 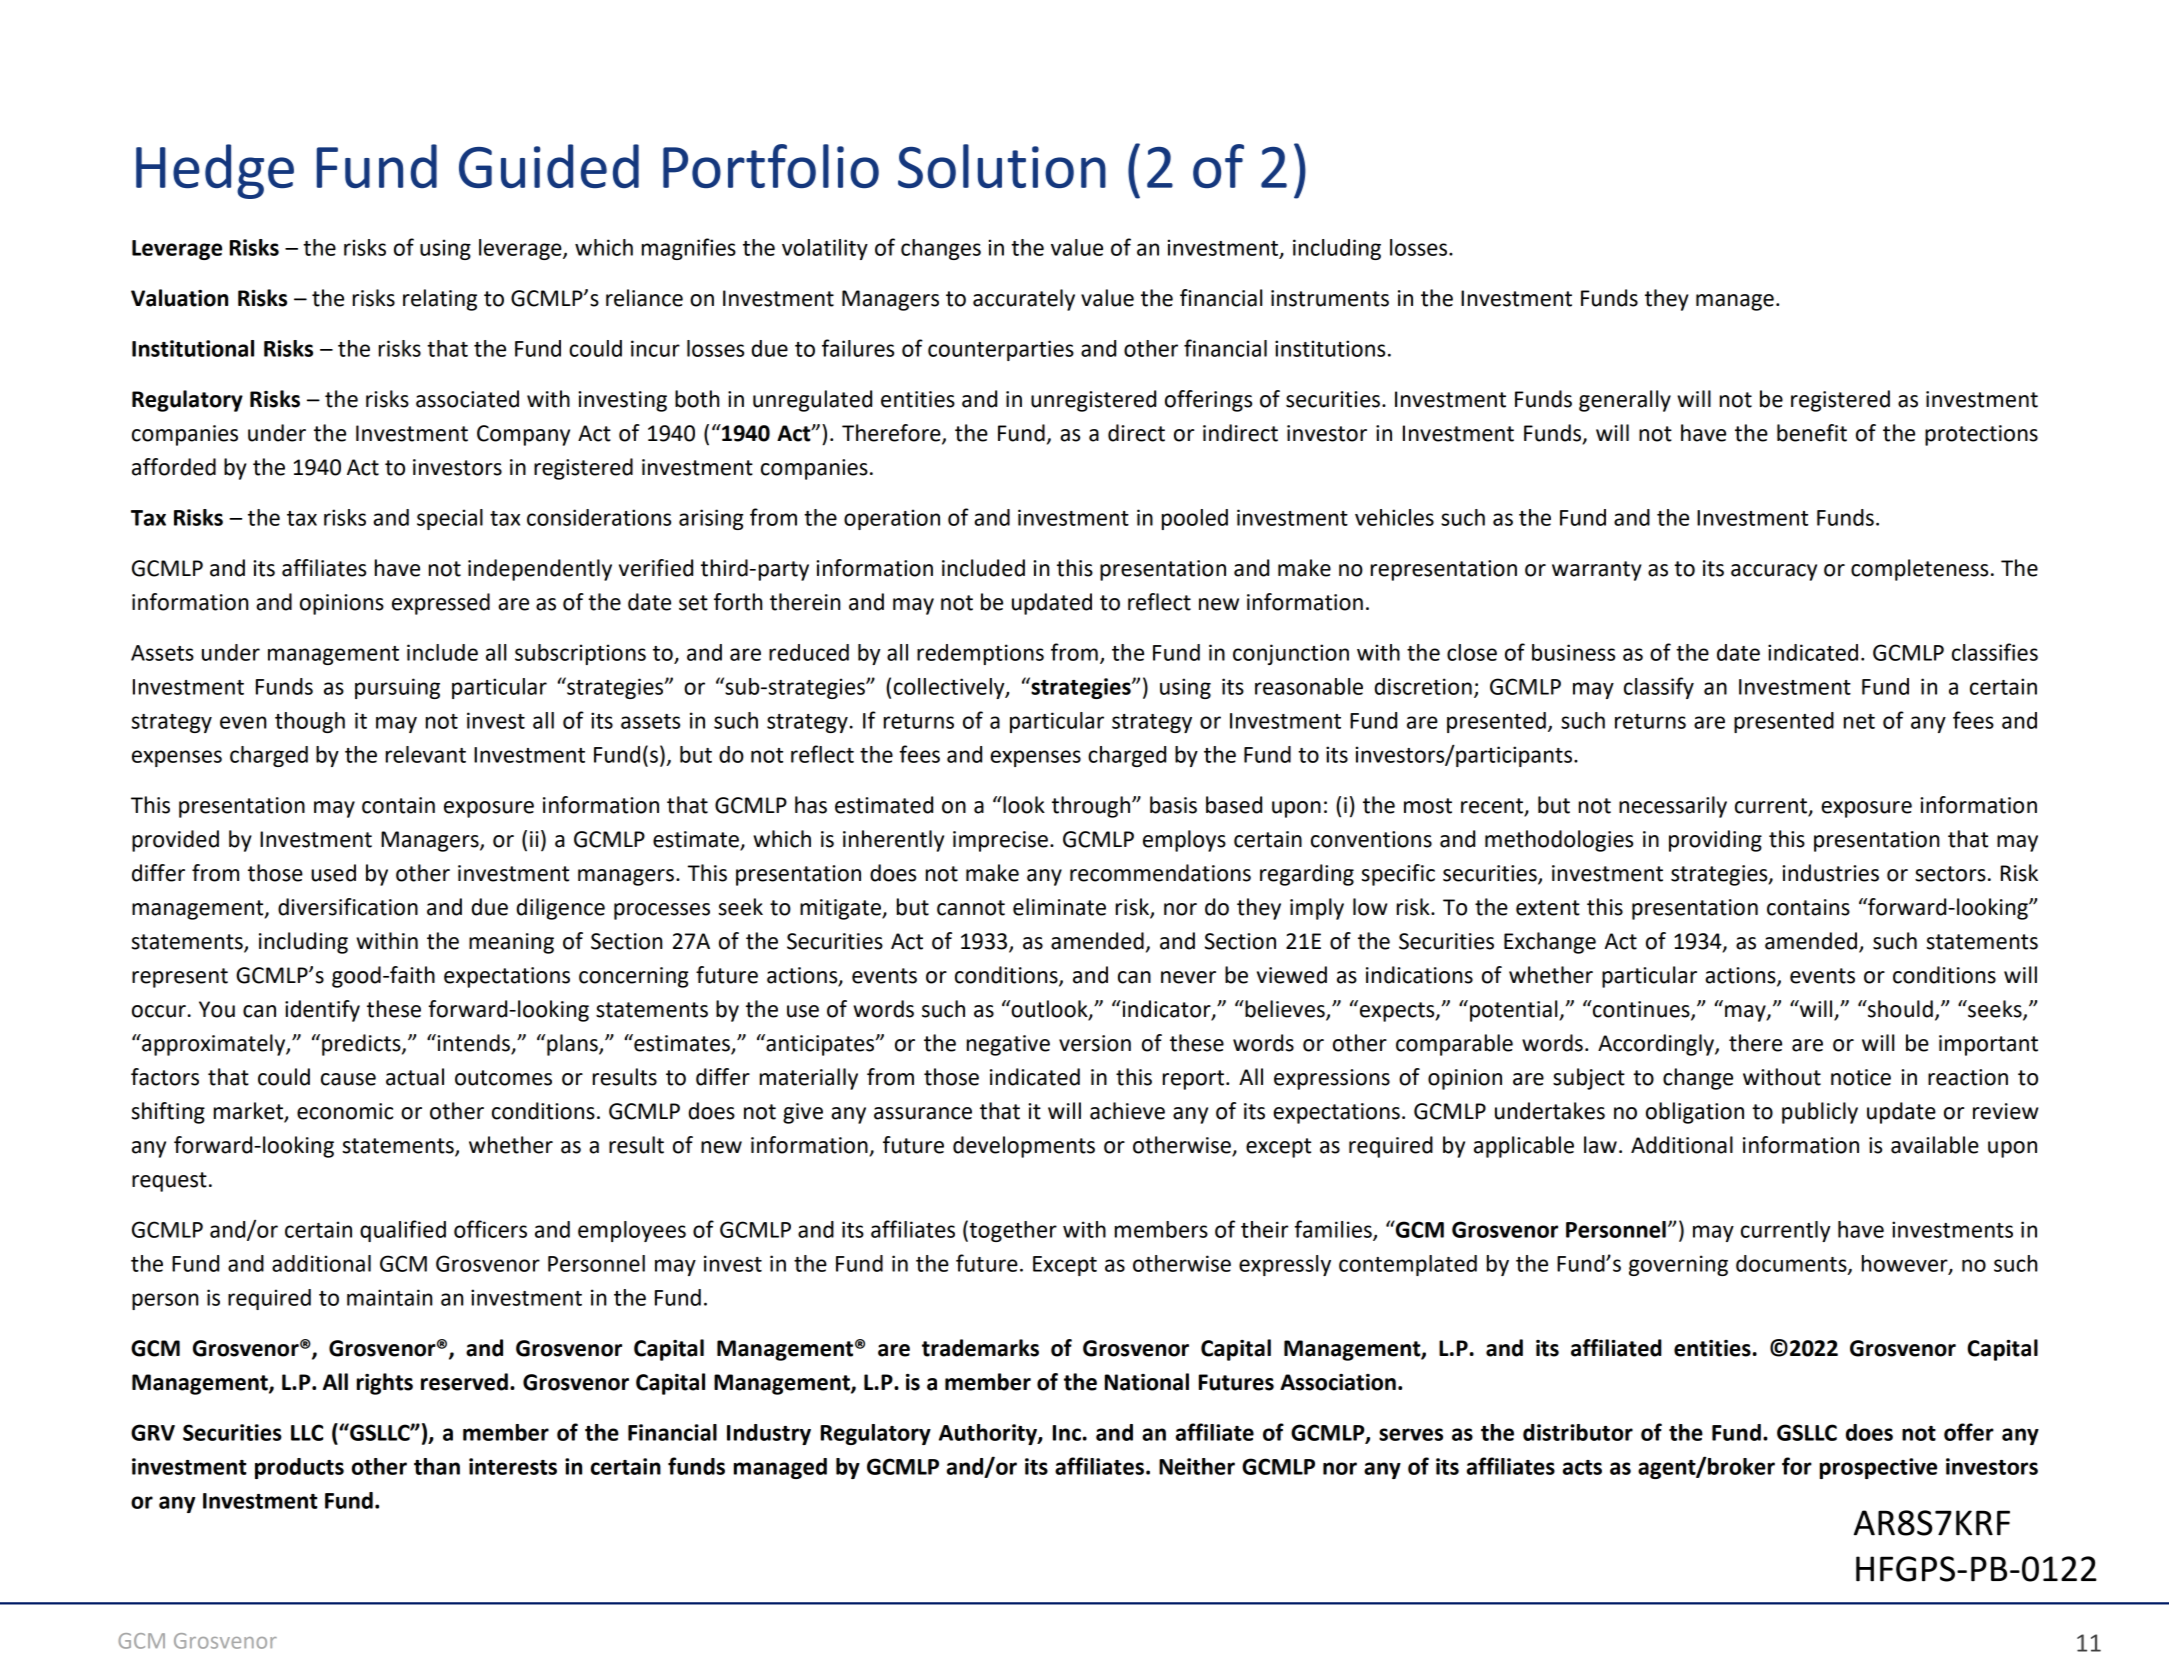 I want to click on than, so click(x=437, y=1466).
